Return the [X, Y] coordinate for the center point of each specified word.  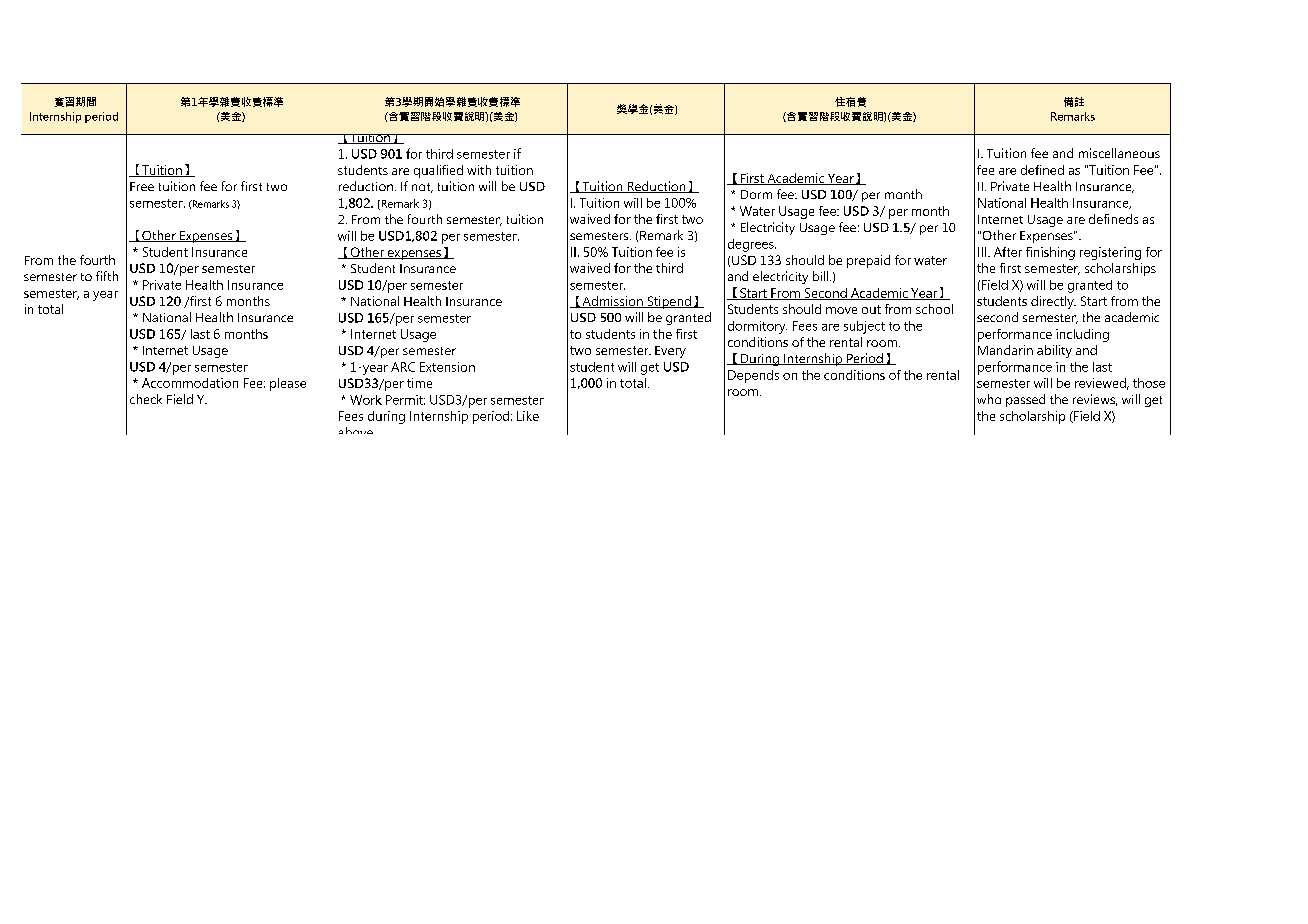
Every [670, 352]
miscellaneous [1119, 153]
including [1082, 335]
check [146, 399]
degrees [752, 245]
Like [528, 416]
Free [142, 186]
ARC [403, 367]
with [479, 170]
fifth [107, 276]
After [1008, 252]
